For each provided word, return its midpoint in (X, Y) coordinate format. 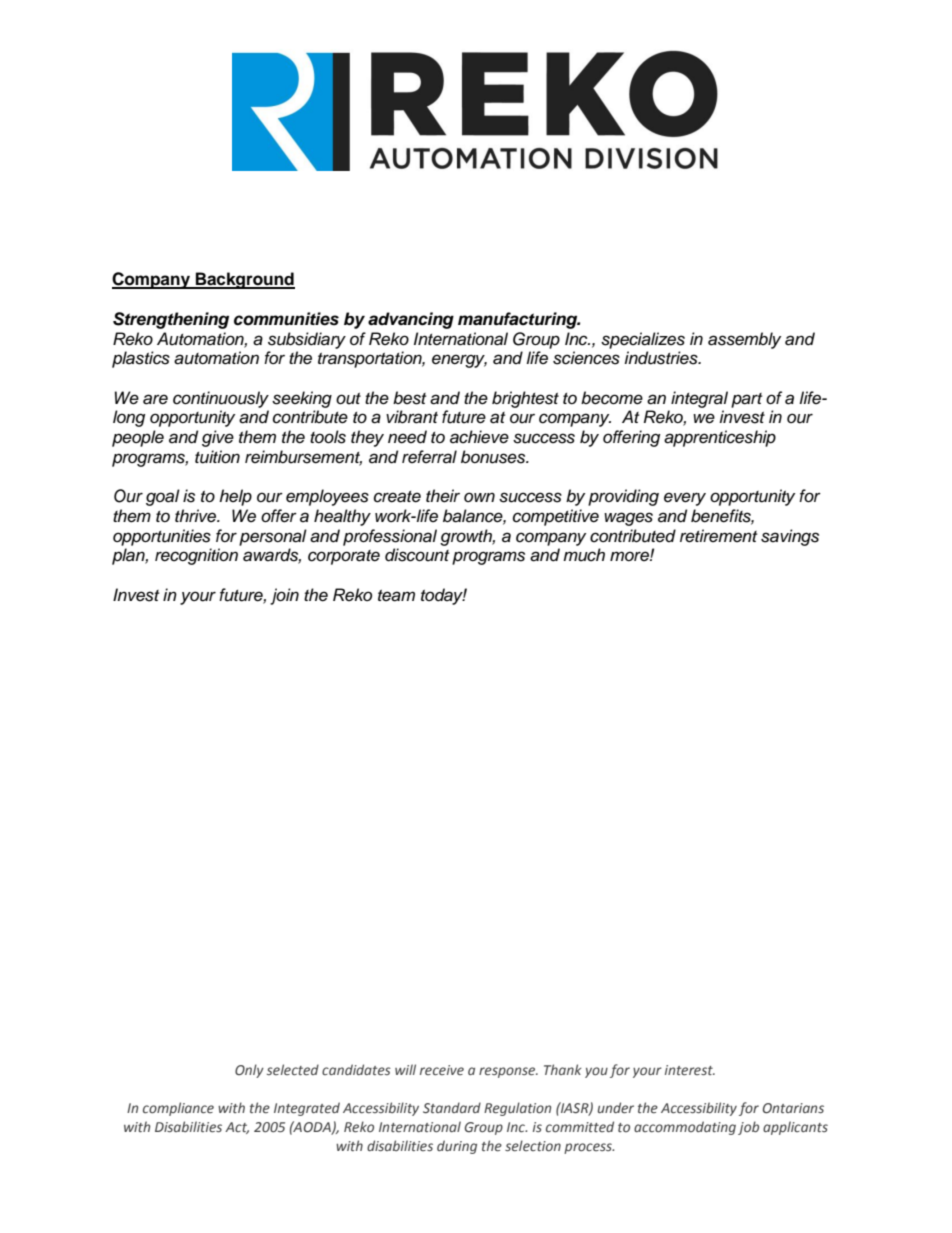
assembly (744, 340)
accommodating (685, 1128)
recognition (196, 556)
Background (244, 280)
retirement (718, 536)
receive (442, 1070)
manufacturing (519, 320)
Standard (452, 1107)
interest (690, 1070)
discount (417, 555)
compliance (178, 1109)
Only (249, 1071)
